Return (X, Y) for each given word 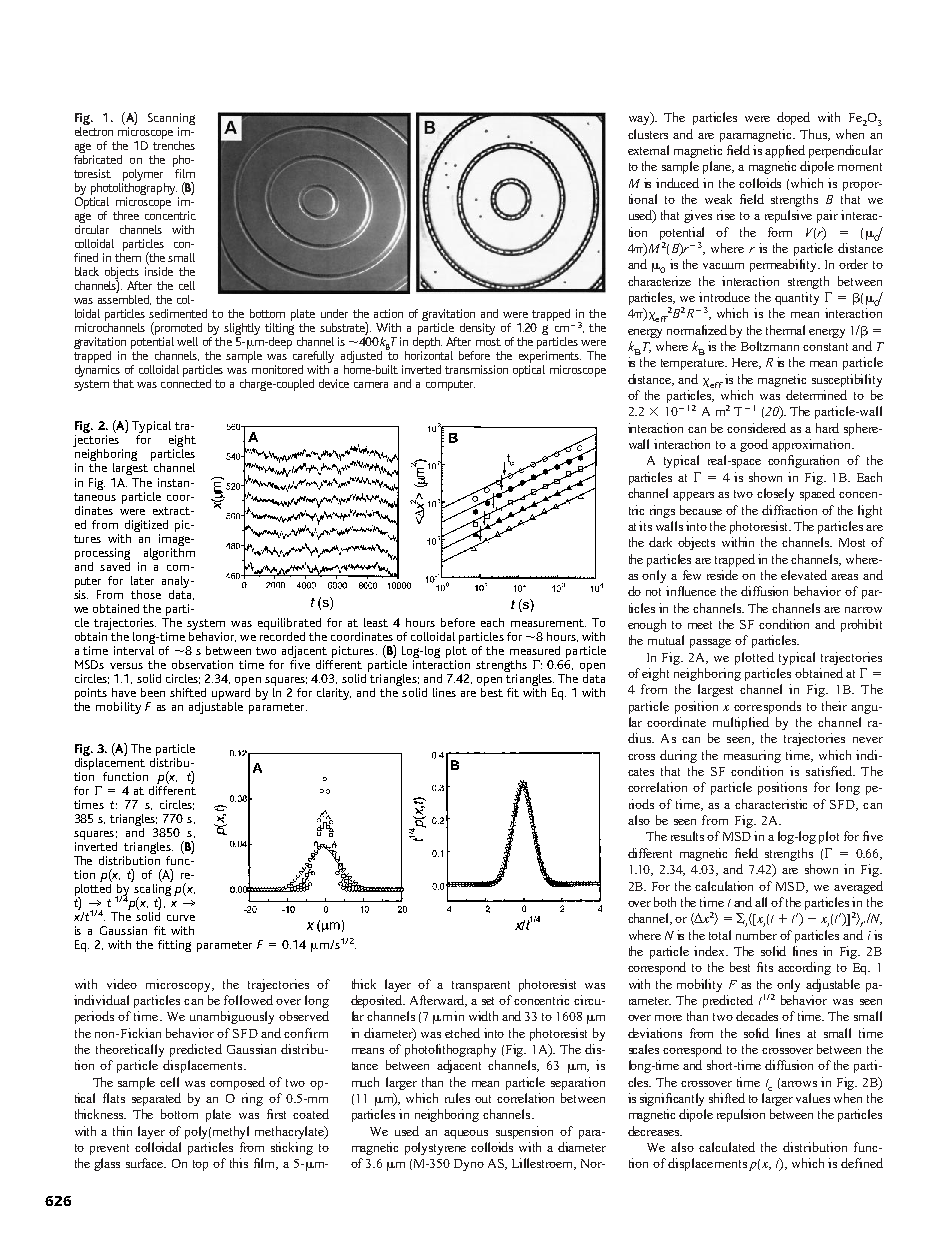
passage (710, 643)
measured (535, 650)
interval (134, 649)
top (200, 1165)
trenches (174, 144)
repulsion (741, 1115)
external (648, 150)
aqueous (466, 1134)
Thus (814, 135)
